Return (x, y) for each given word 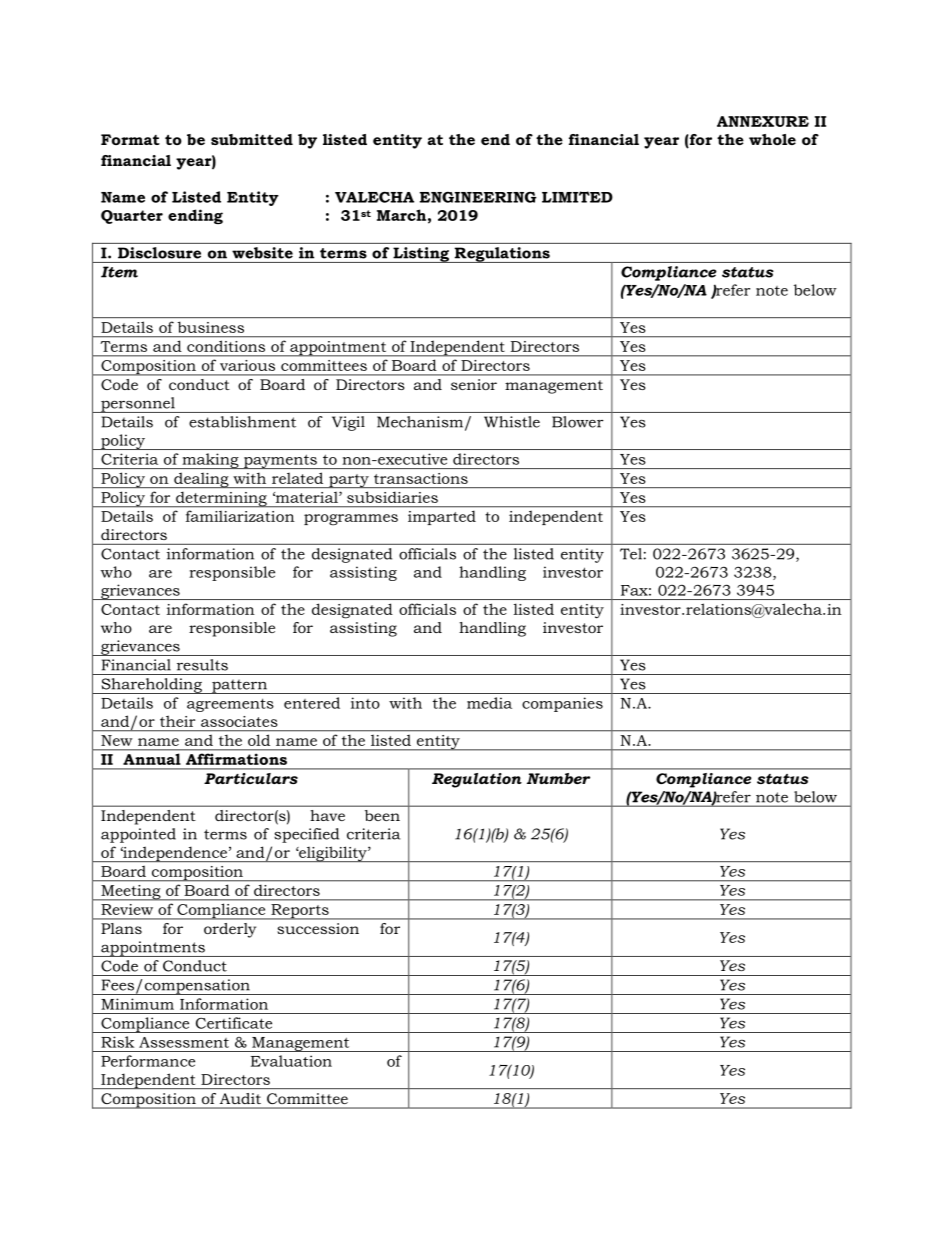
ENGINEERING (478, 197)
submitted (252, 139)
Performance (148, 1061)
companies (562, 704)
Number (558, 778)
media (489, 703)
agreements (230, 705)
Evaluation (291, 1061)
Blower (578, 422)
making (210, 461)
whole (772, 139)
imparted (442, 518)
